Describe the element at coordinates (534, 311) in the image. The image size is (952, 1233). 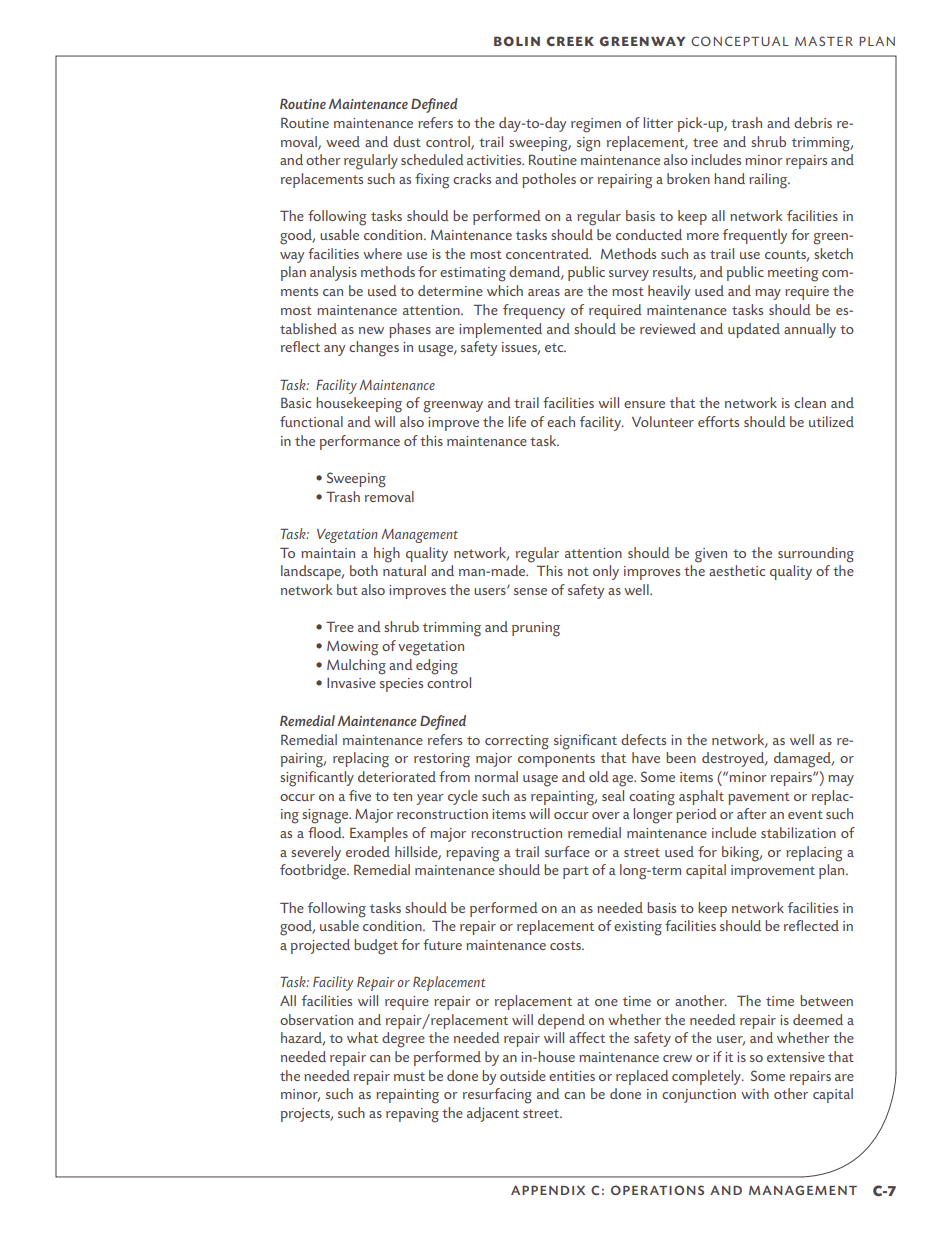
I see `frequency` at that location.
